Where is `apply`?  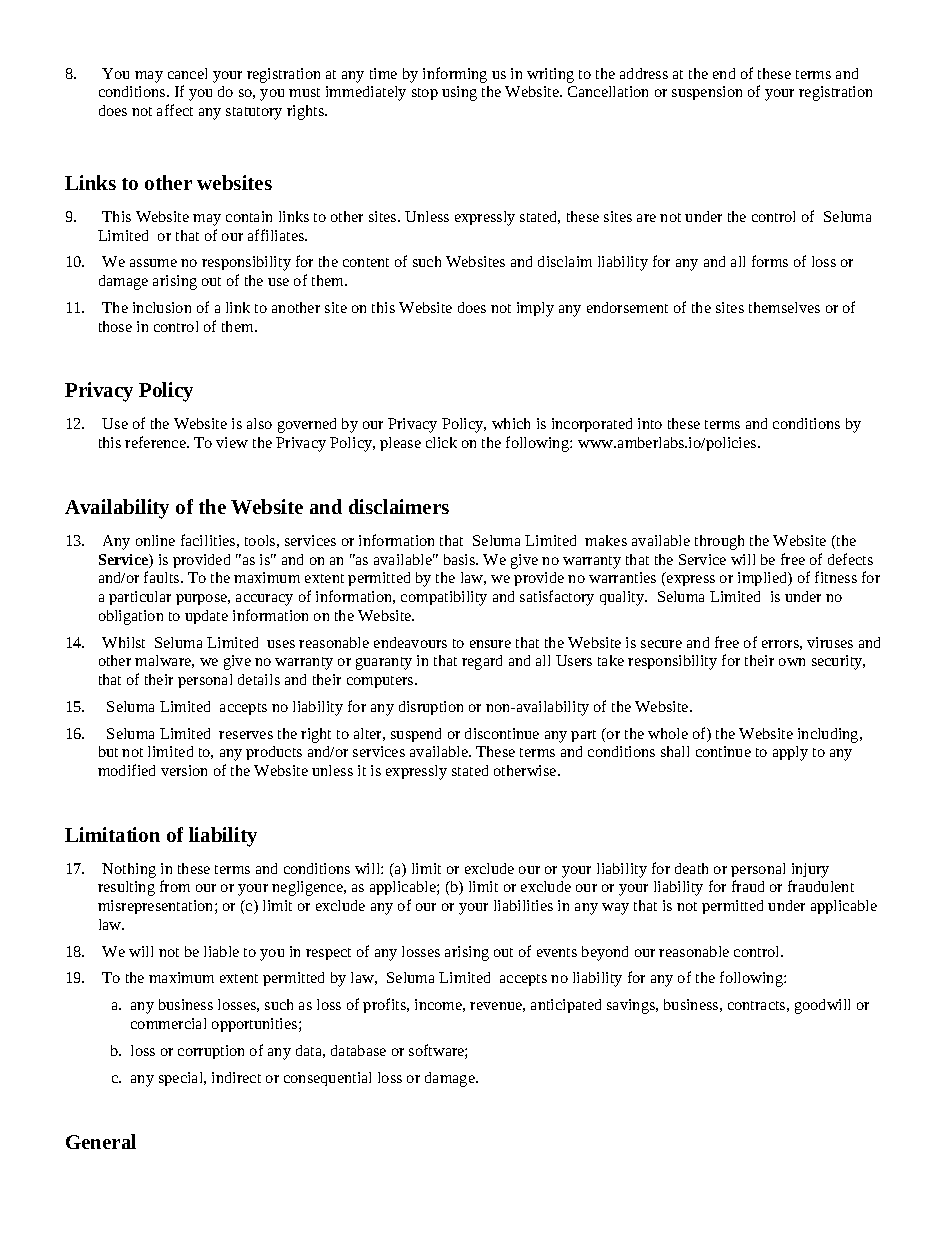
apply is located at coordinates (790, 753).
